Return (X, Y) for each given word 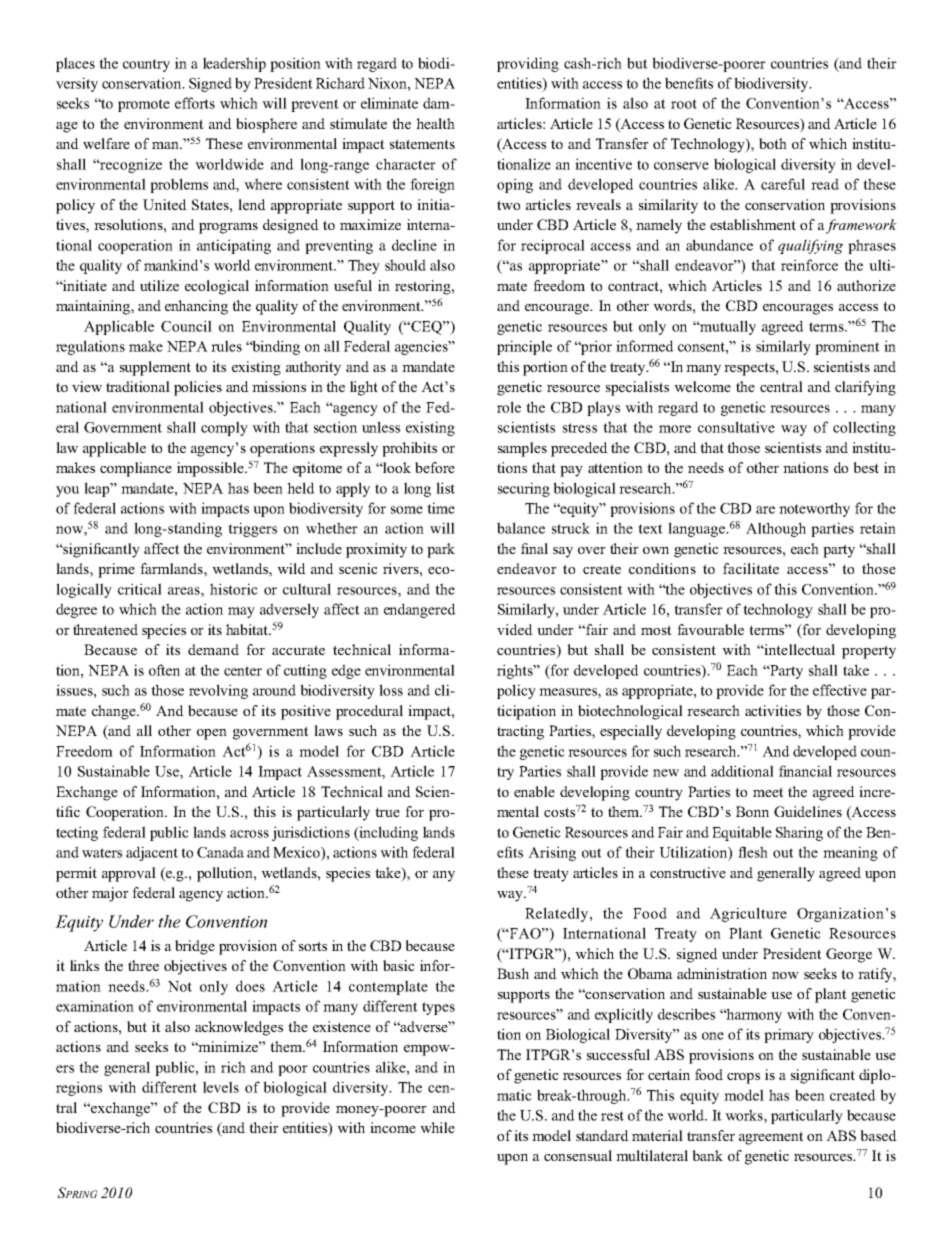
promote (144, 105)
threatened (105, 629)
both (773, 143)
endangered (420, 610)
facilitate (751, 568)
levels (221, 1087)
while (437, 1127)
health (435, 123)
